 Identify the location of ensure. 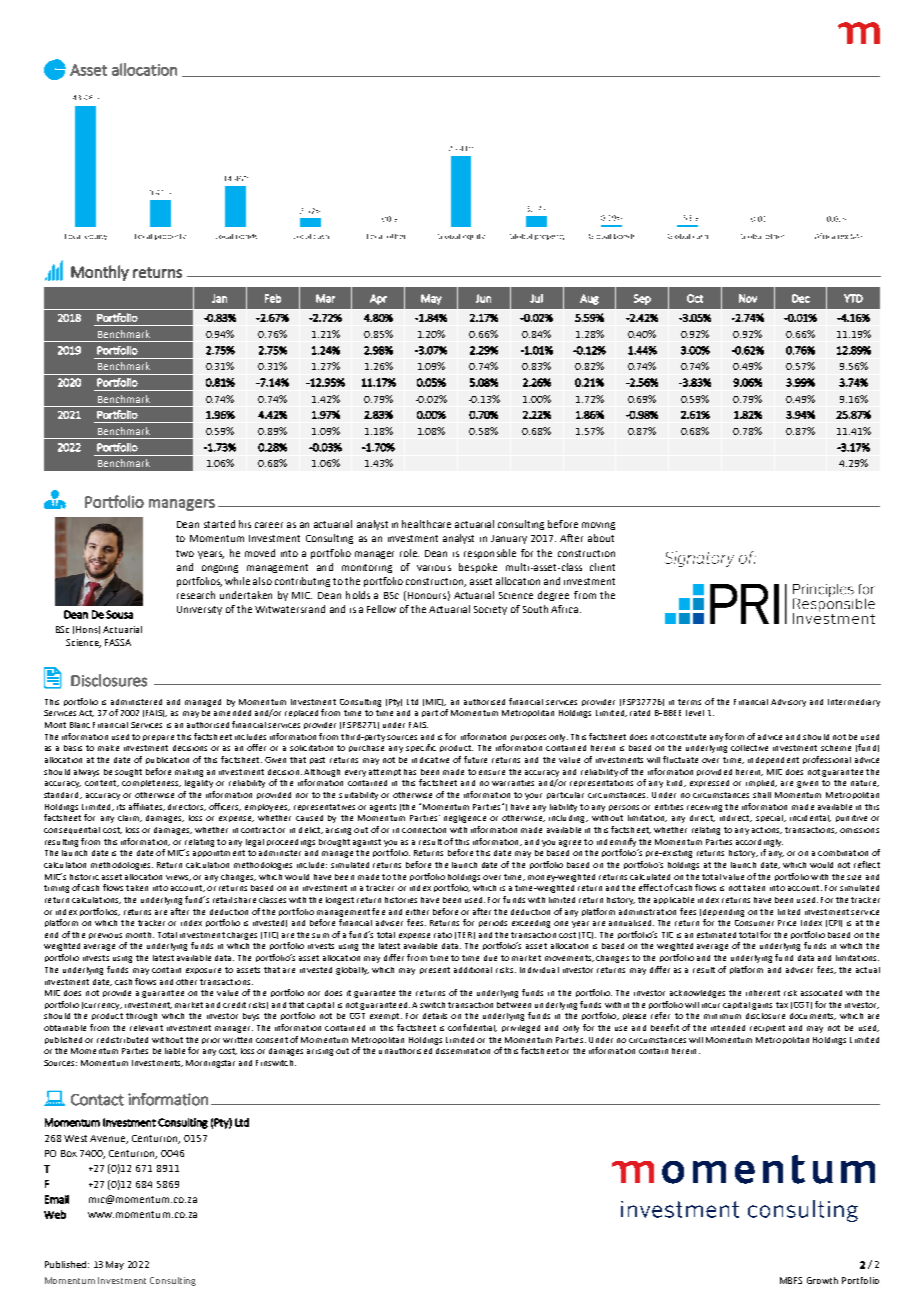
(492, 772).
